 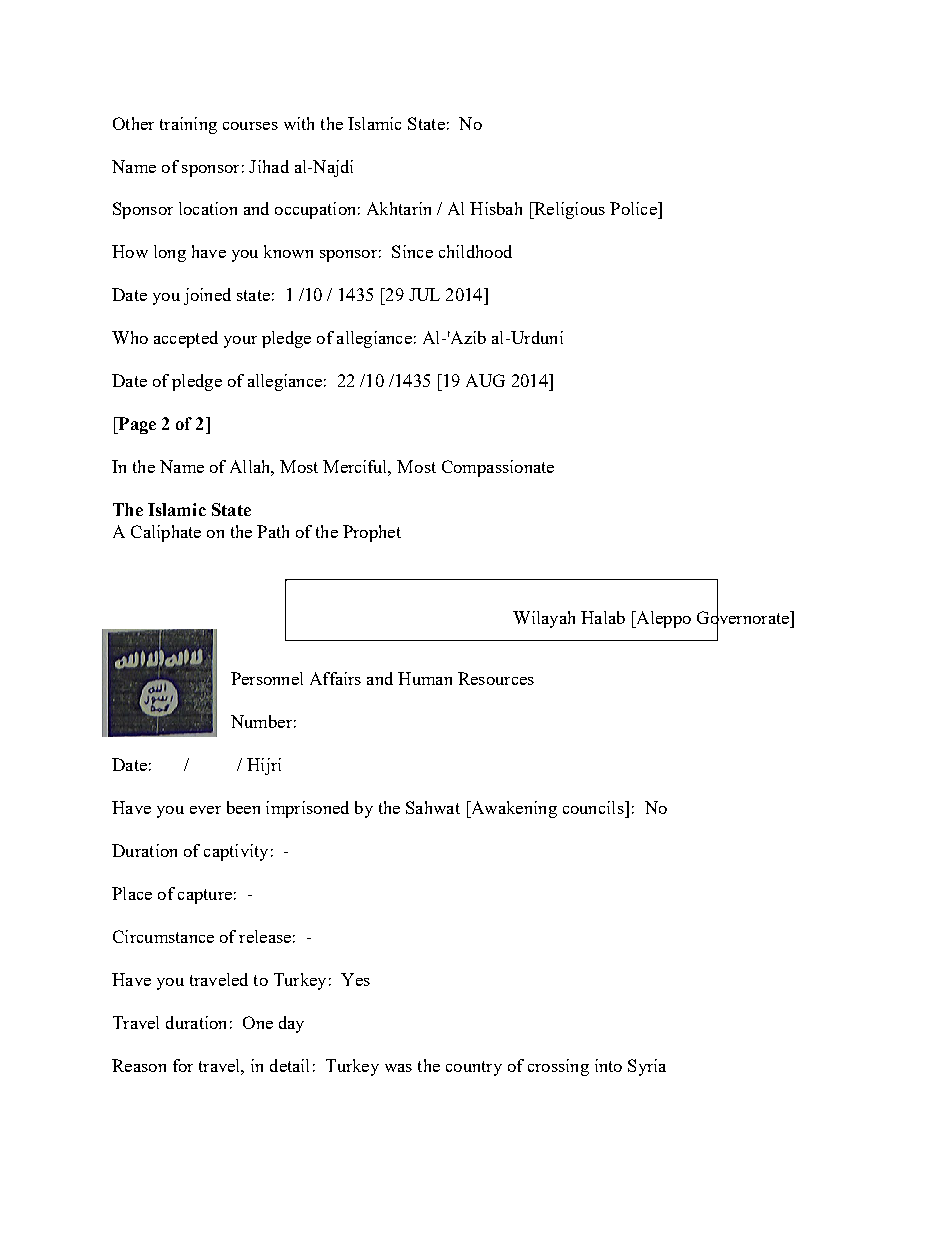 What do you see at coordinates (166, 533) in the screenshot?
I see `Caliphate` at bounding box center [166, 533].
